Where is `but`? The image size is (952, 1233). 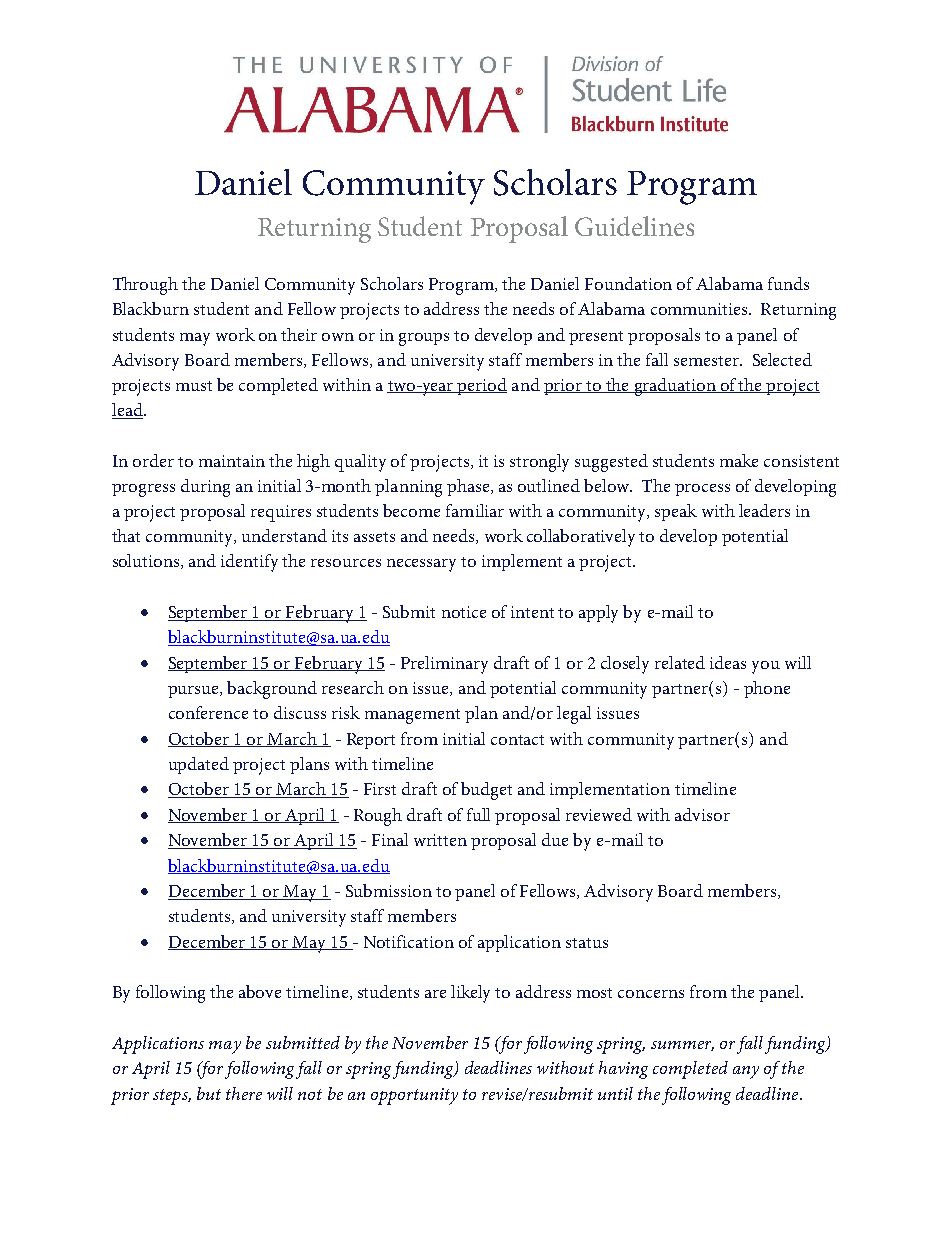 but is located at coordinates (209, 1093).
